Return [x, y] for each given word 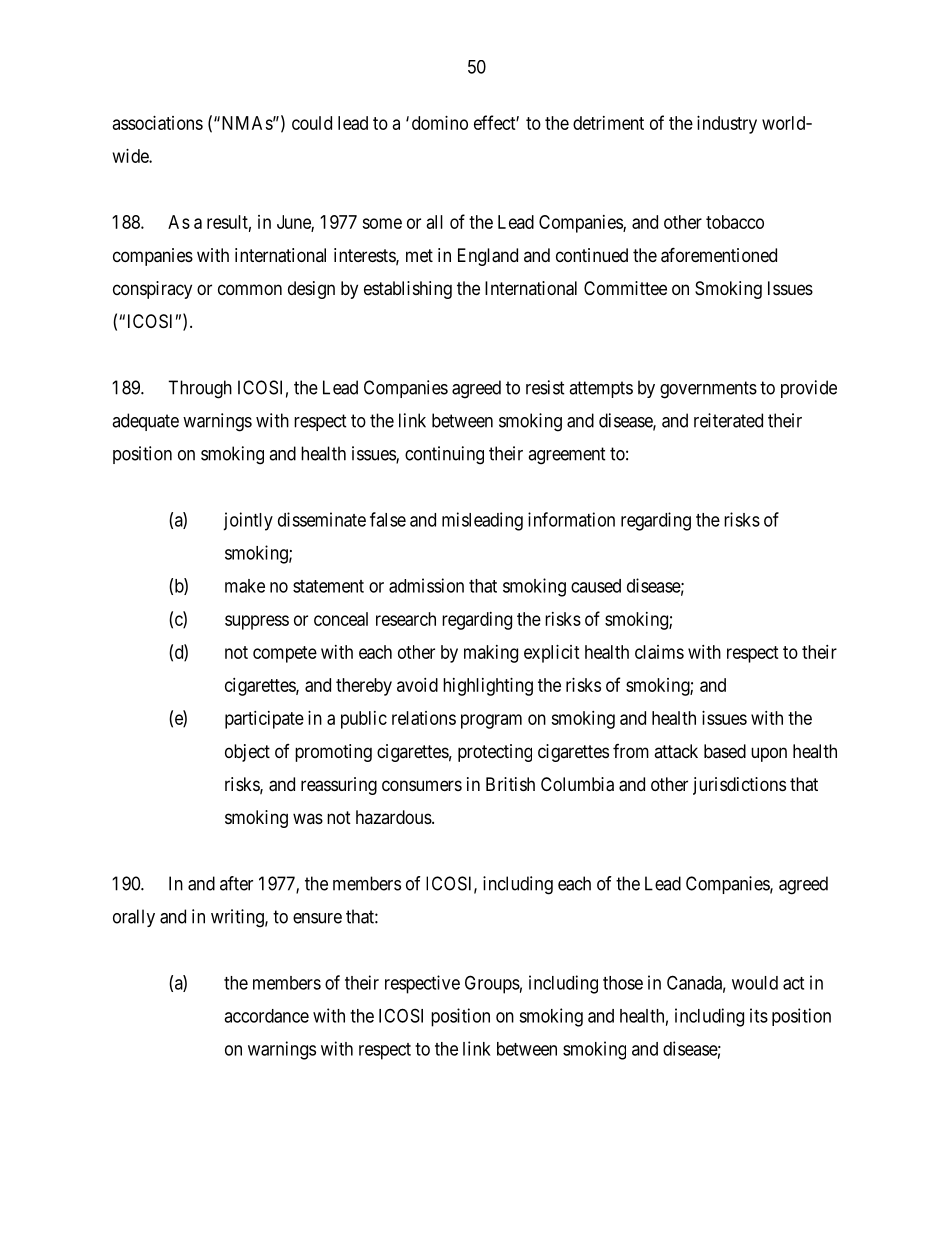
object [247, 753]
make [245, 586]
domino [440, 123]
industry [727, 125]
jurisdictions [739, 786]
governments [708, 390]
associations [158, 123]
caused [596, 586]
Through [200, 389]
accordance [266, 1016]
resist [545, 387]
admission [426, 585]
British [510, 784]
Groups [492, 984]
